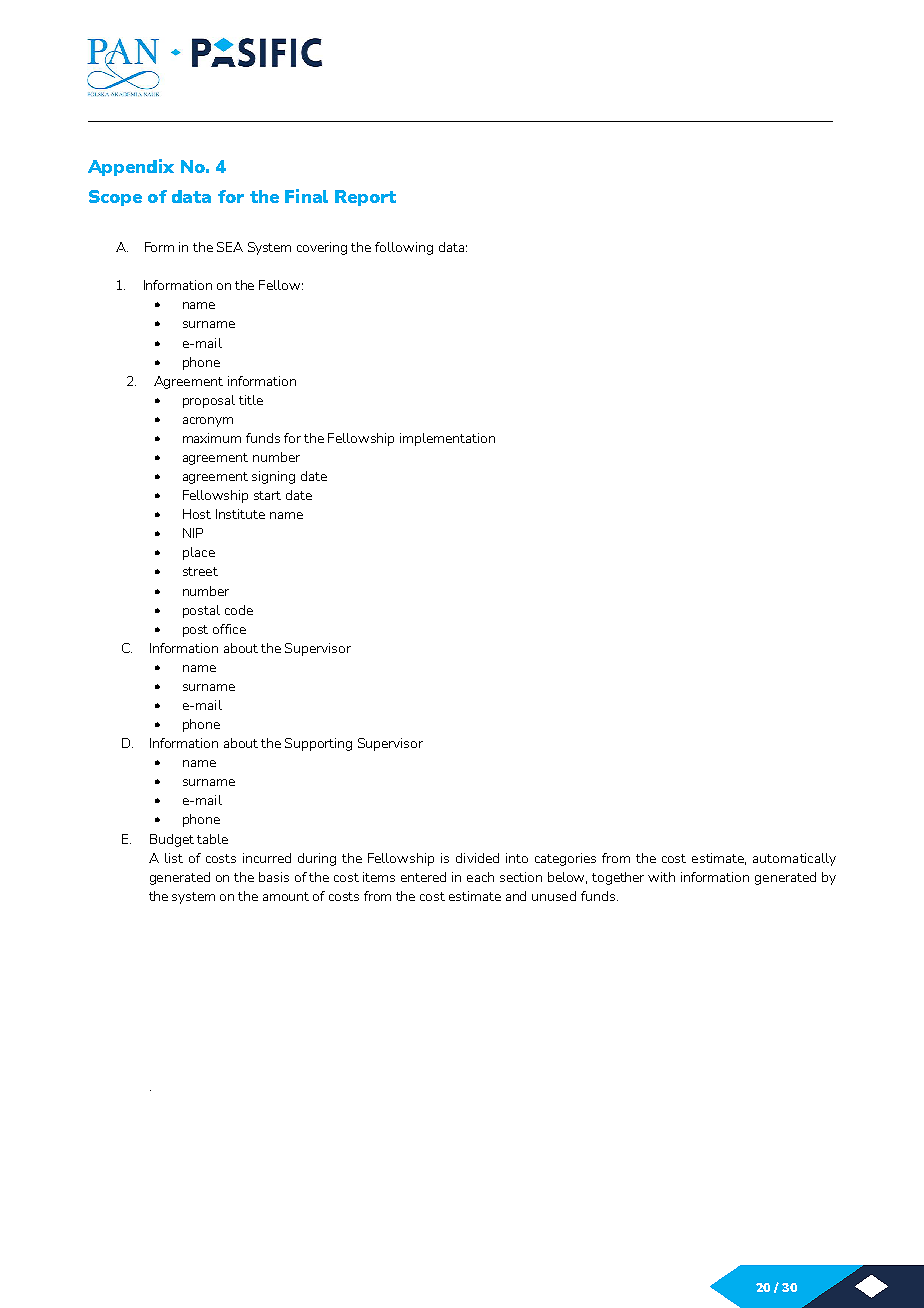  Describe the element at coordinates (229, 629) in the page. I see `office` at that location.
